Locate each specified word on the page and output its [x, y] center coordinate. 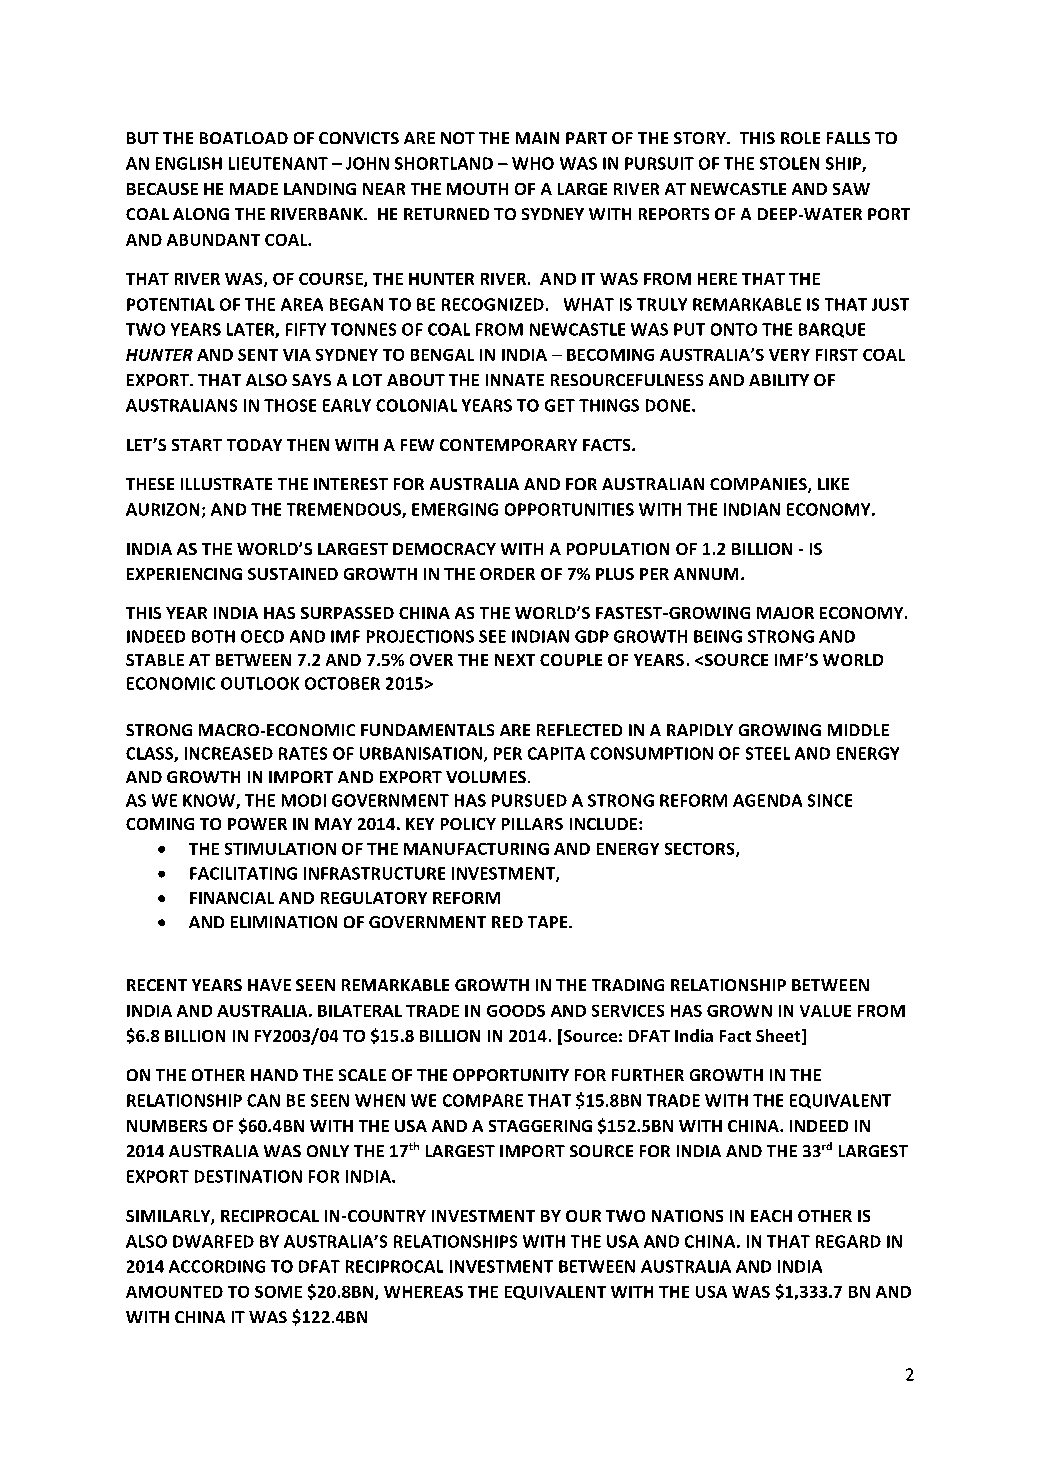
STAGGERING [540, 1126]
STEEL [768, 753]
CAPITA [556, 753]
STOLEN [789, 163]
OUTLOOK [260, 683]
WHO [533, 163]
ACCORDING [217, 1266]
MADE [254, 189]
